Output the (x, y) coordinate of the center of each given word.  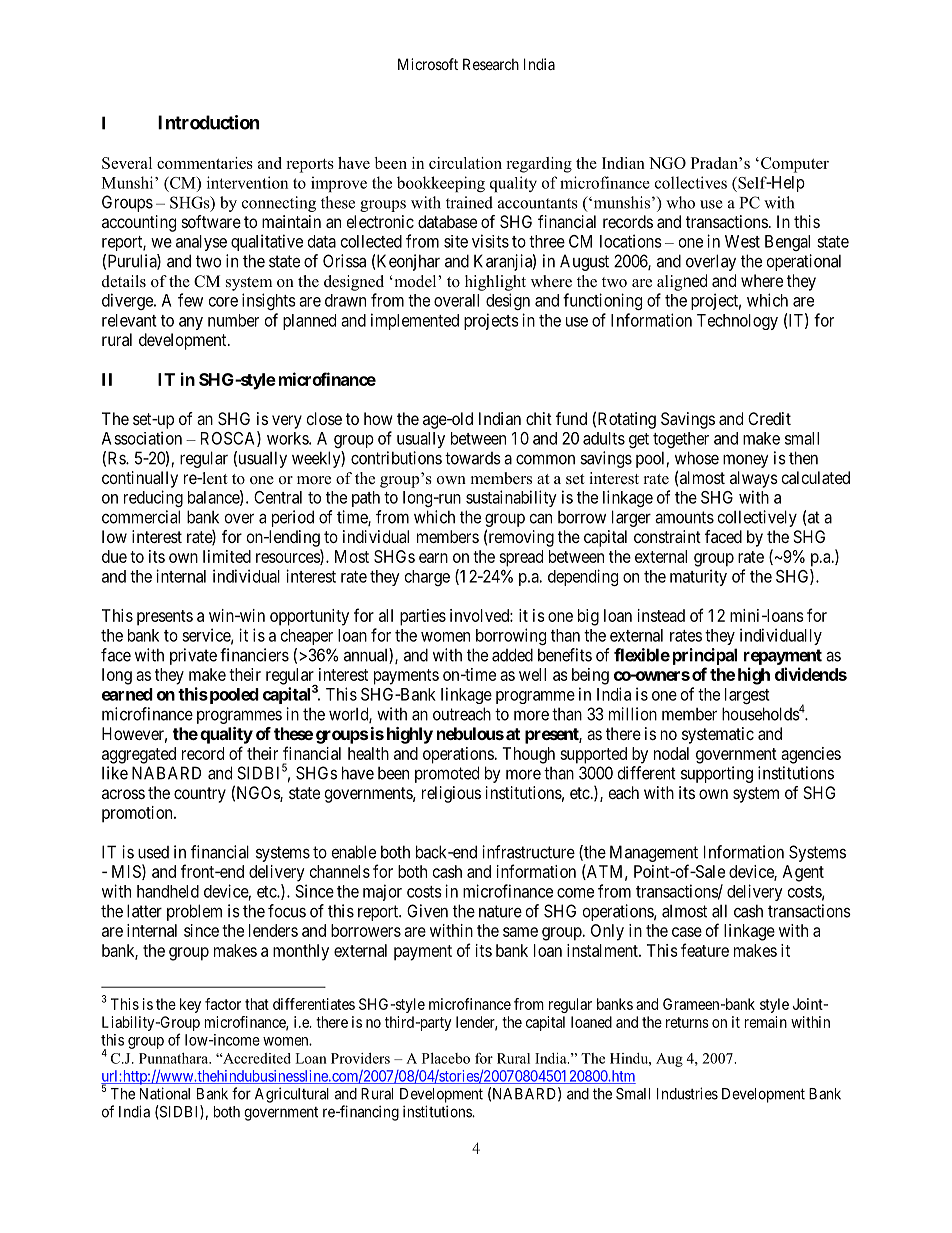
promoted (447, 774)
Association (142, 438)
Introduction (209, 122)
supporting (717, 774)
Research (491, 64)
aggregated (139, 755)
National (165, 1093)
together (681, 440)
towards (473, 458)
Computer (795, 165)
